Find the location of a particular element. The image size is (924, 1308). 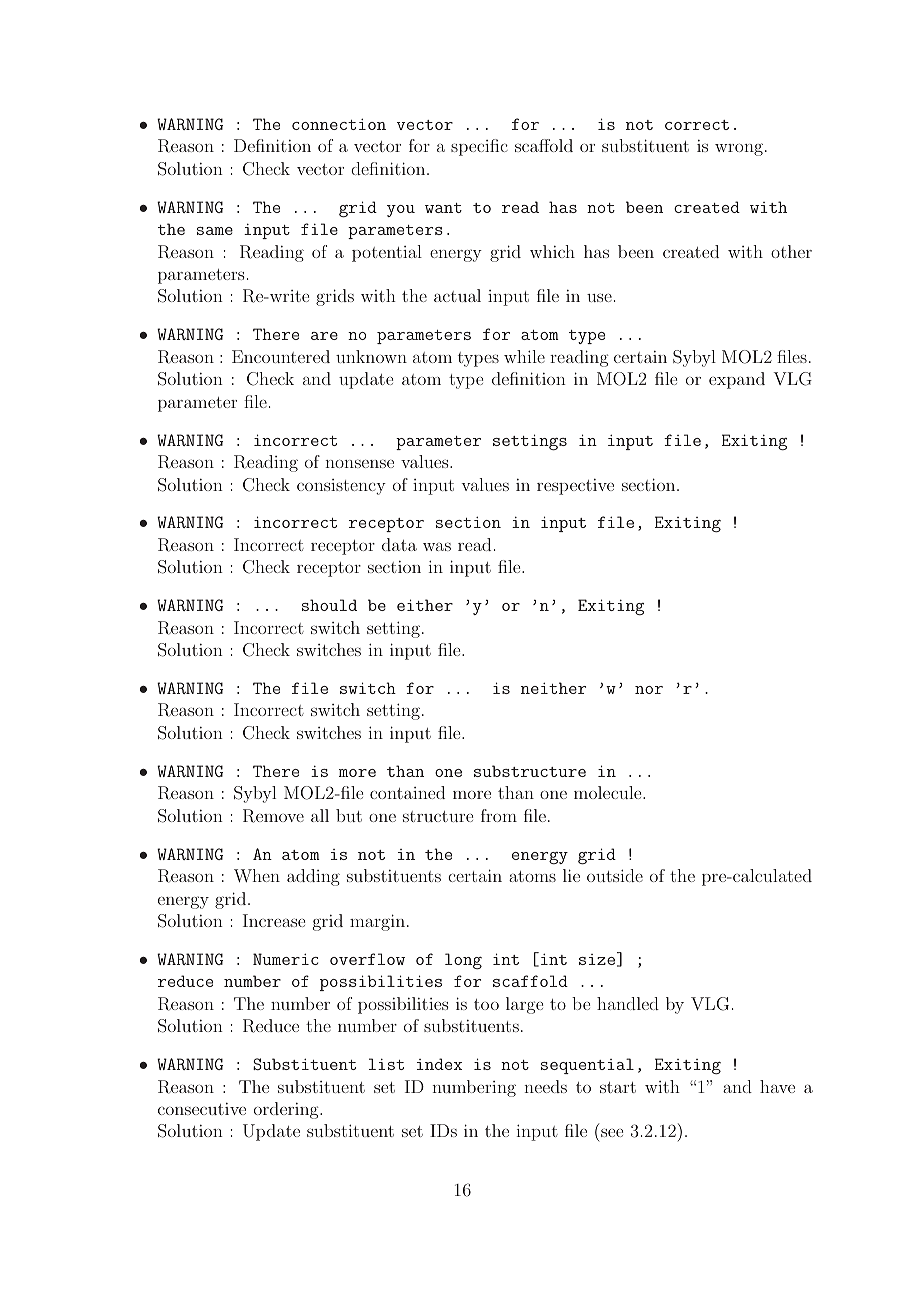

nor is located at coordinates (649, 690).
